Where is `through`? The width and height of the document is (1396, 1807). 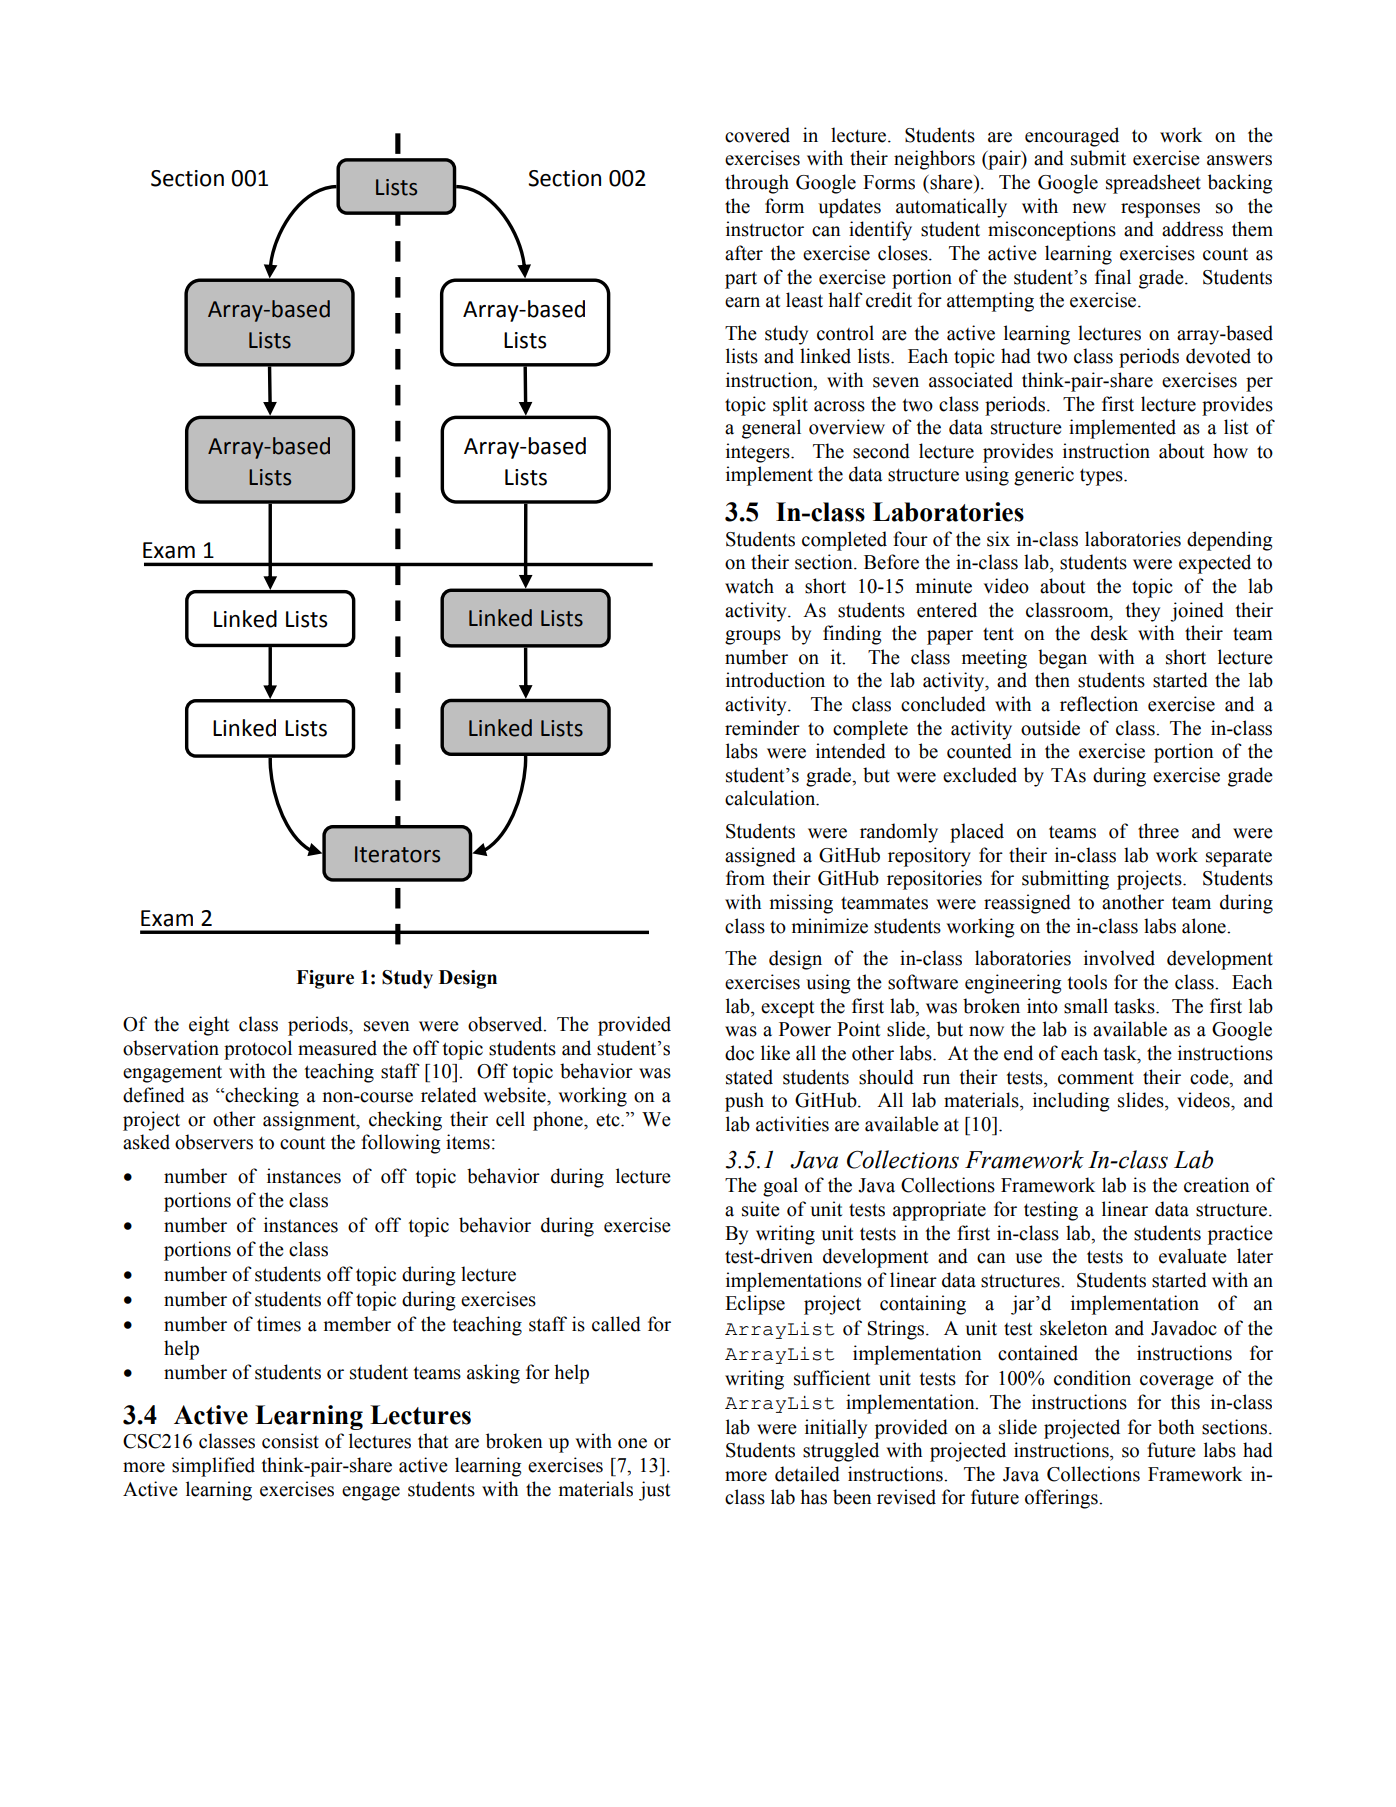
through is located at coordinates (757, 184).
